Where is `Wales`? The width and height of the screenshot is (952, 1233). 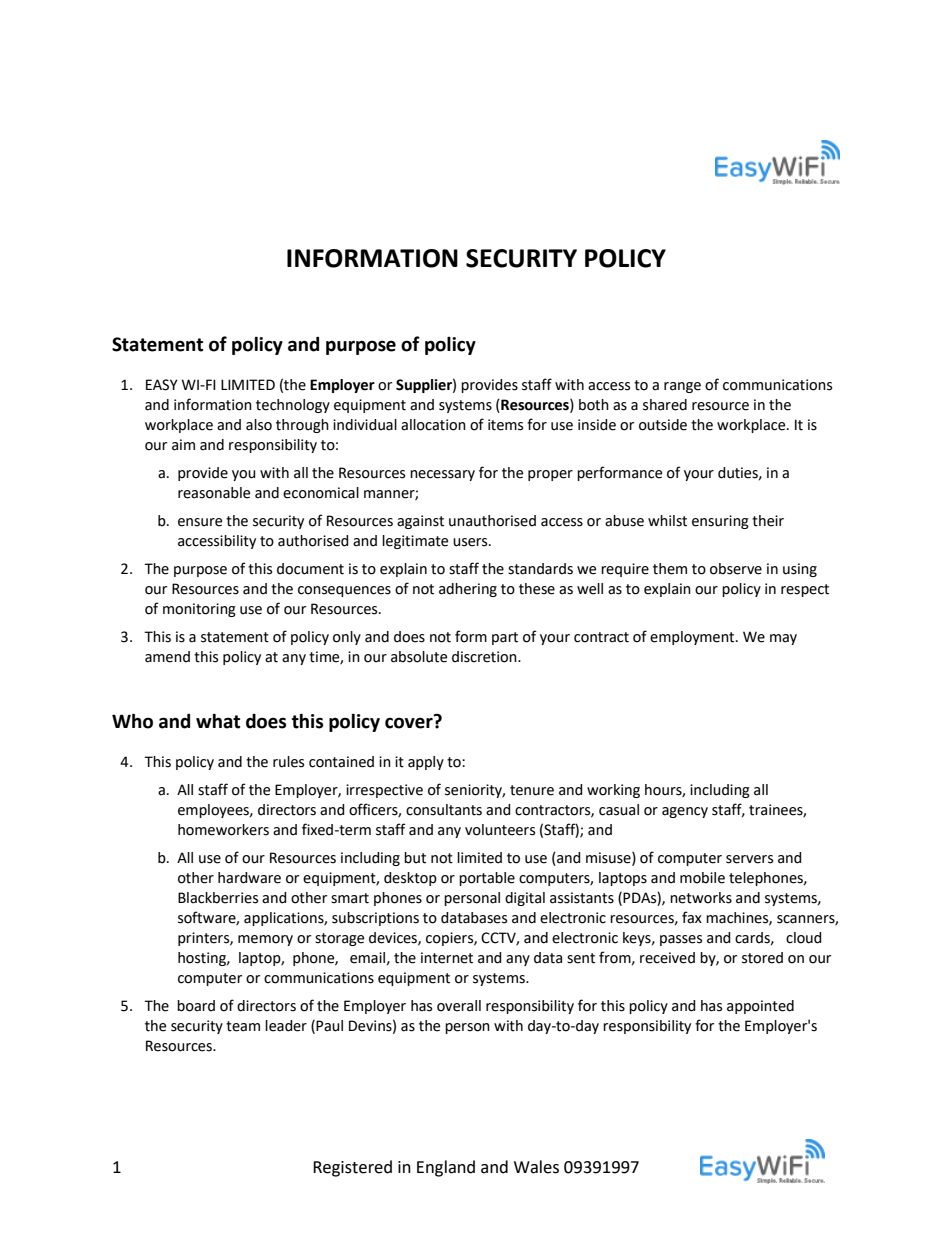 Wales is located at coordinates (536, 1167).
